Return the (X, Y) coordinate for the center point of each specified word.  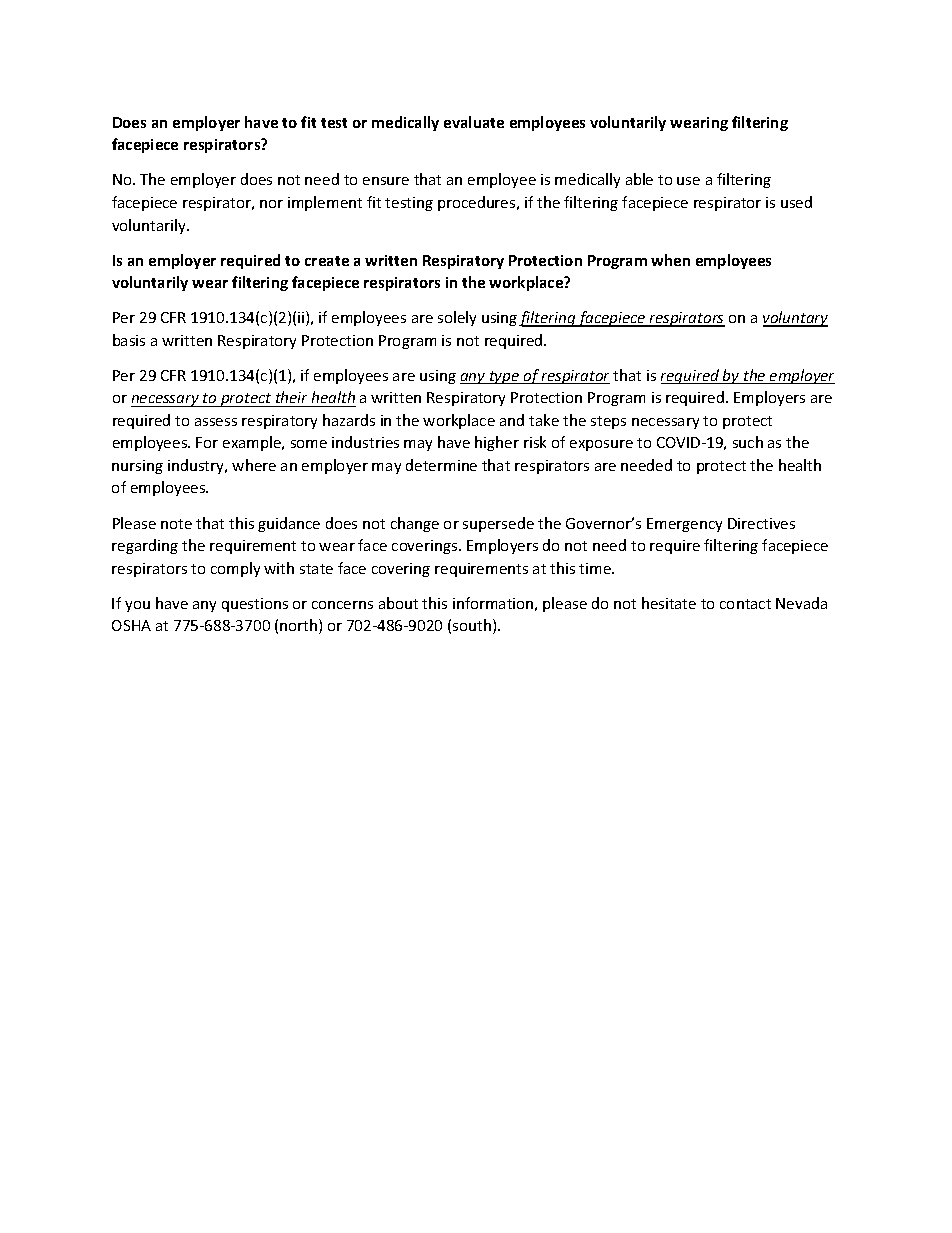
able (639, 179)
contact (745, 604)
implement (325, 203)
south (472, 625)
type (505, 377)
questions (255, 605)
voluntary (795, 319)
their (291, 397)
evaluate (474, 122)
